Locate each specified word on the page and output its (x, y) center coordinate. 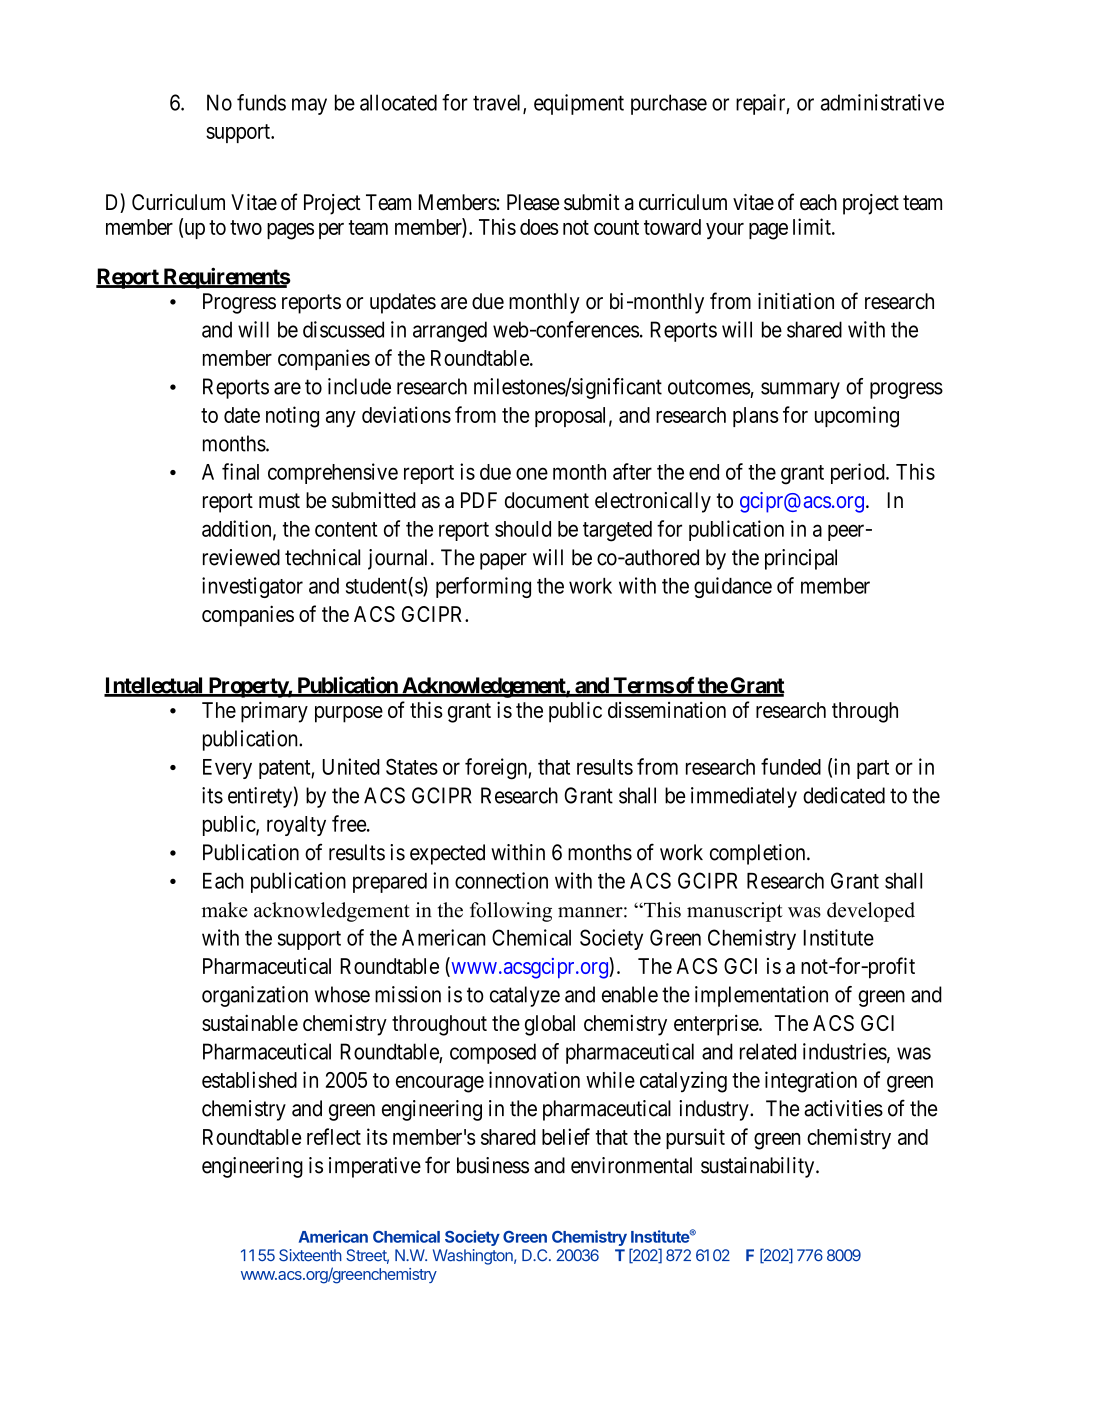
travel (498, 103)
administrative (882, 102)
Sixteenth (310, 1255)
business (493, 1165)
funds (261, 102)
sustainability (759, 1167)
